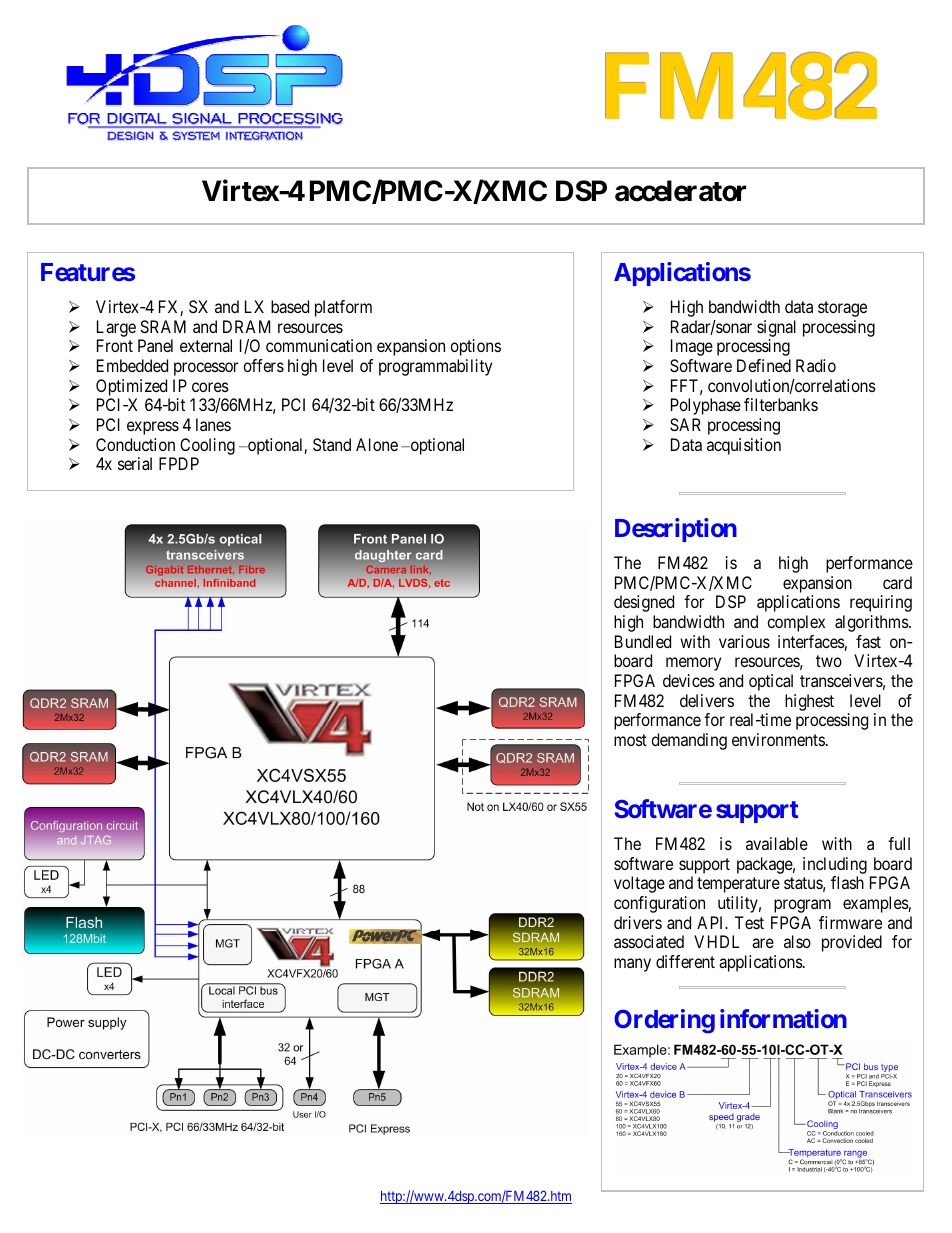 The height and width of the screenshot is (1233, 952). What do you see at coordinates (207, 446) in the screenshot?
I see `Cooling` at bounding box center [207, 446].
